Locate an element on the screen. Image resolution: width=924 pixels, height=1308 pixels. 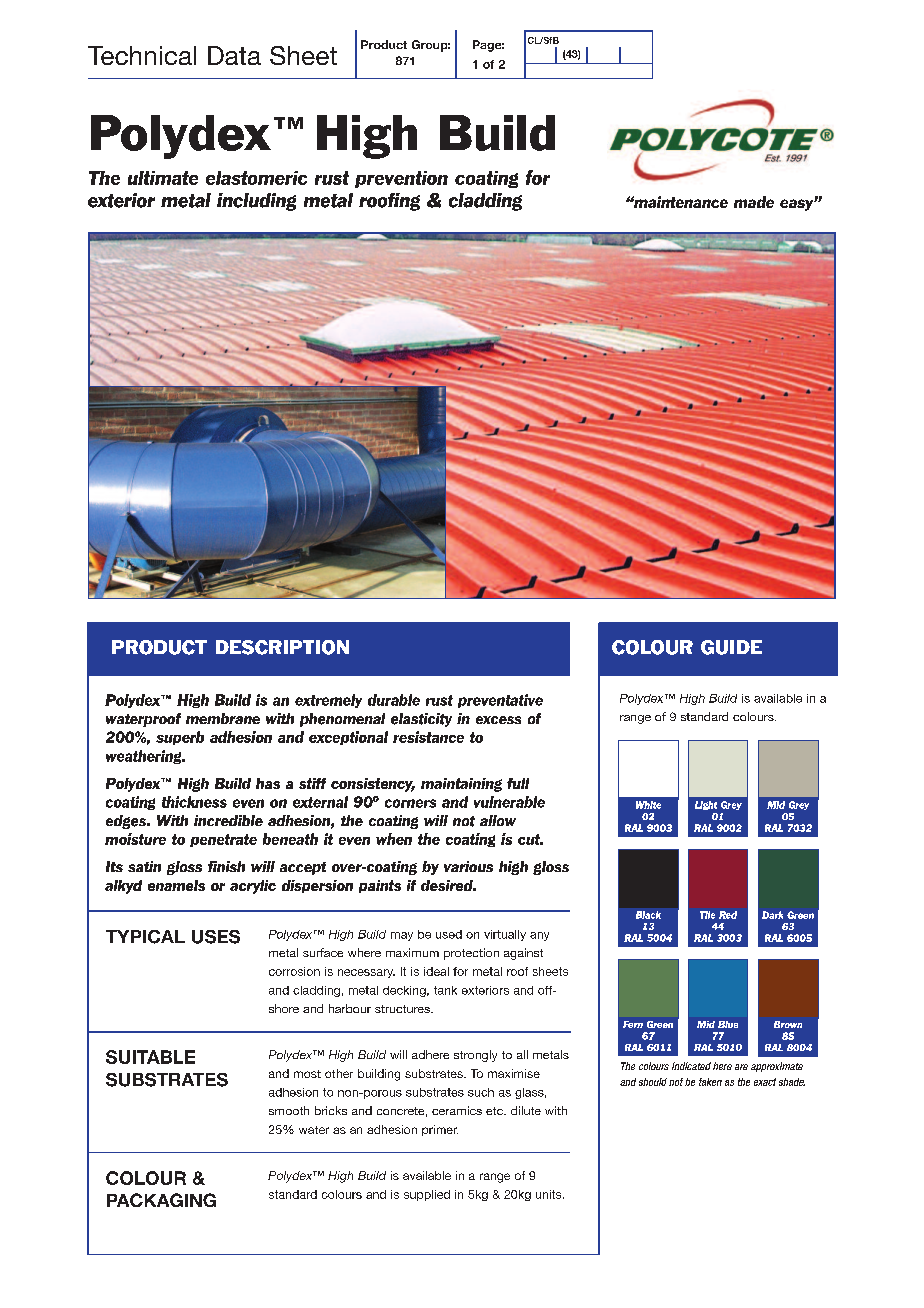
DESCRIPTION is located at coordinates (282, 647).
